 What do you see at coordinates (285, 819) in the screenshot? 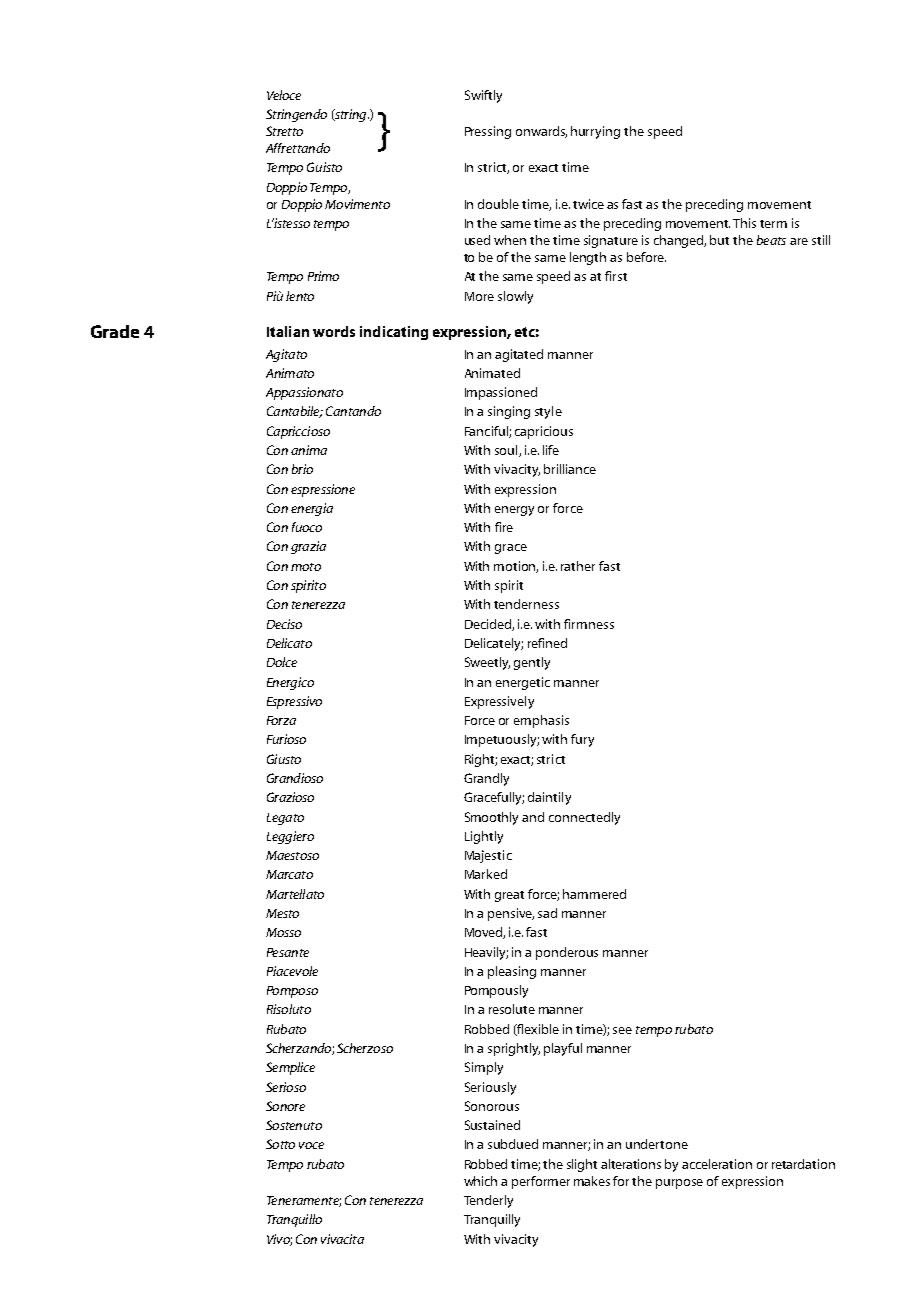
I see `Legato` at bounding box center [285, 819].
